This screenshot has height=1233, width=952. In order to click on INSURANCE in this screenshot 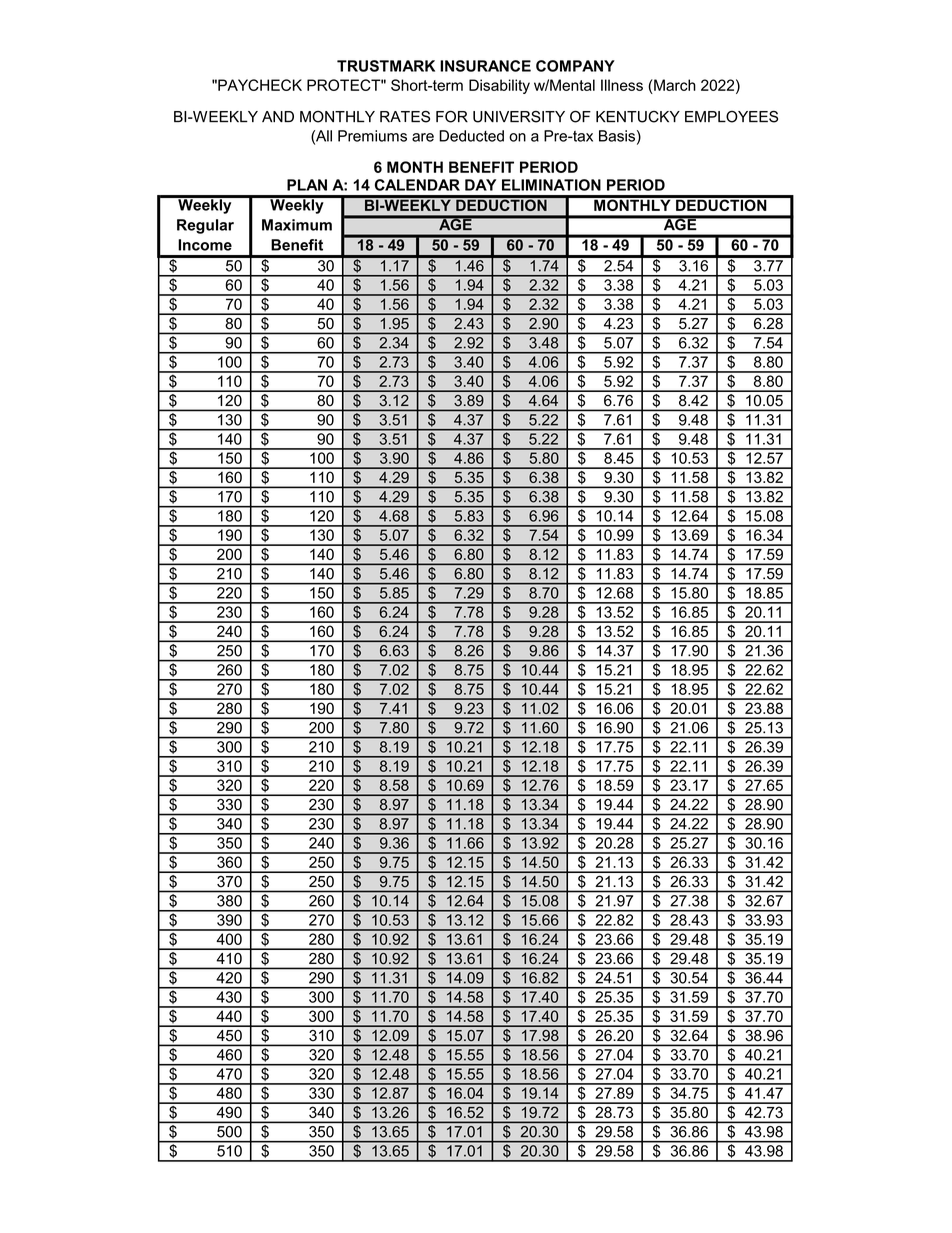, I will do `click(485, 66)`.
